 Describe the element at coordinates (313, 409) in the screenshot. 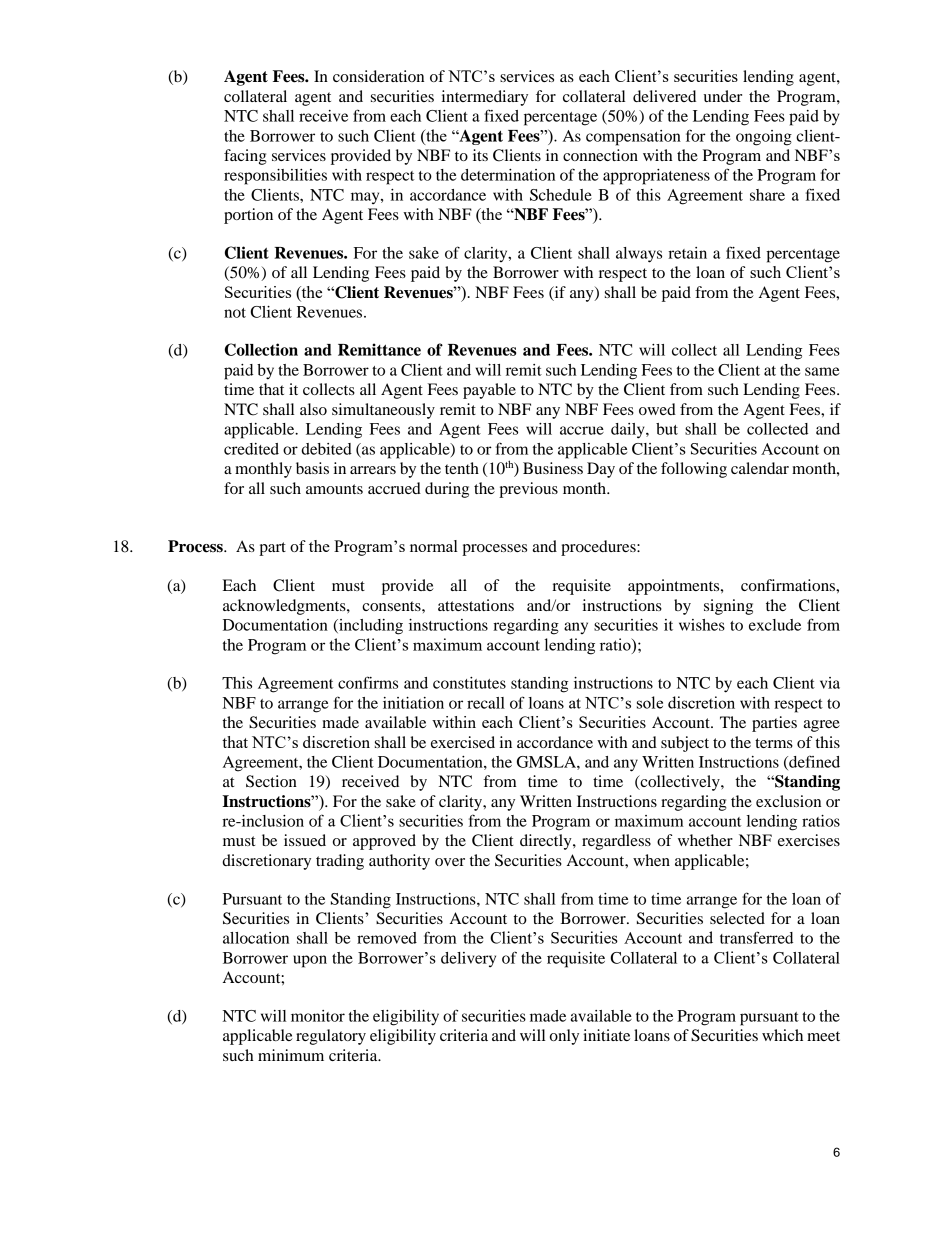

I see `also` at that location.
